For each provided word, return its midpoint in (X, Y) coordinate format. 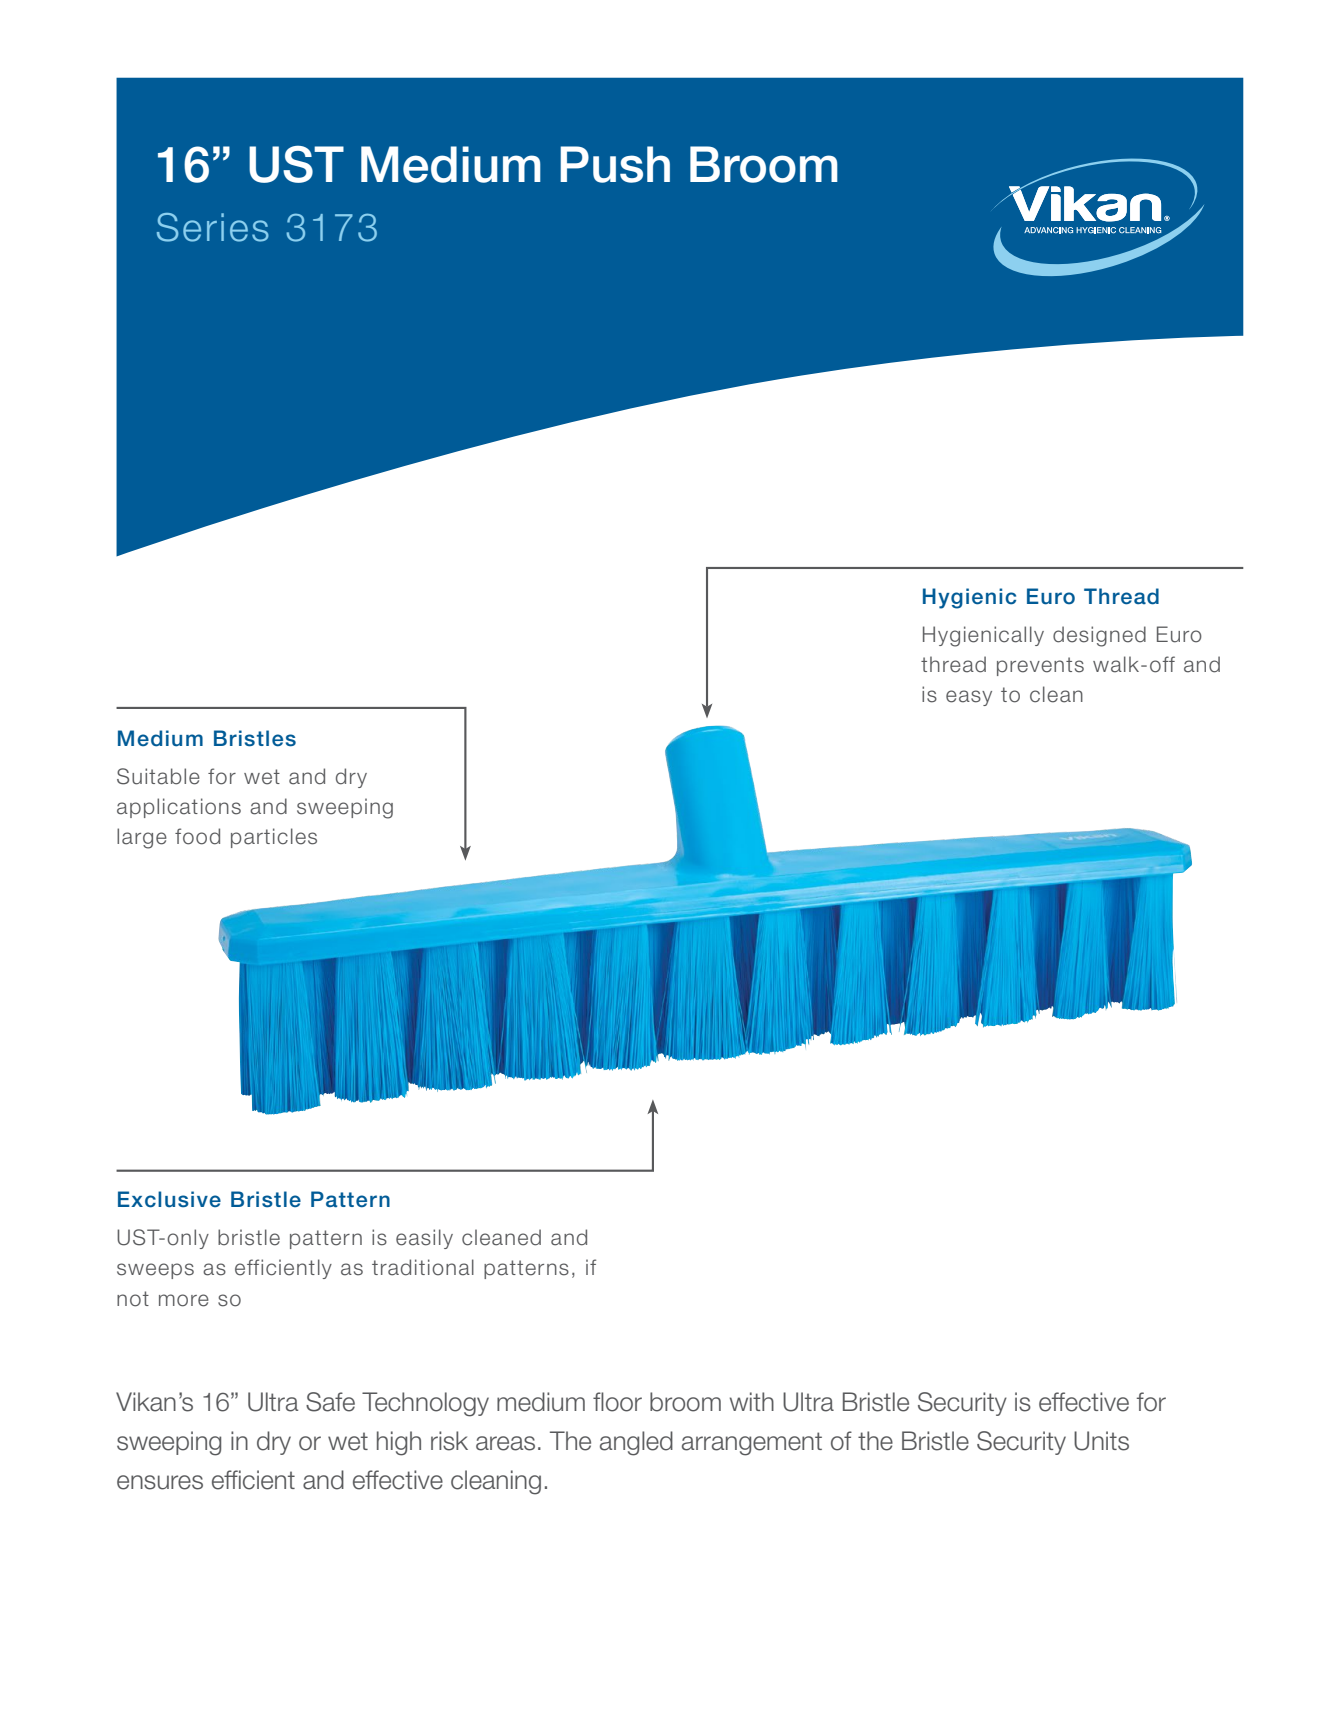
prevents (1040, 666)
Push (615, 164)
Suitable (158, 776)
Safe (330, 1402)
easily (424, 1239)
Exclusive (169, 1199)
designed (1099, 636)
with (752, 1401)
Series (213, 227)
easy (969, 698)
